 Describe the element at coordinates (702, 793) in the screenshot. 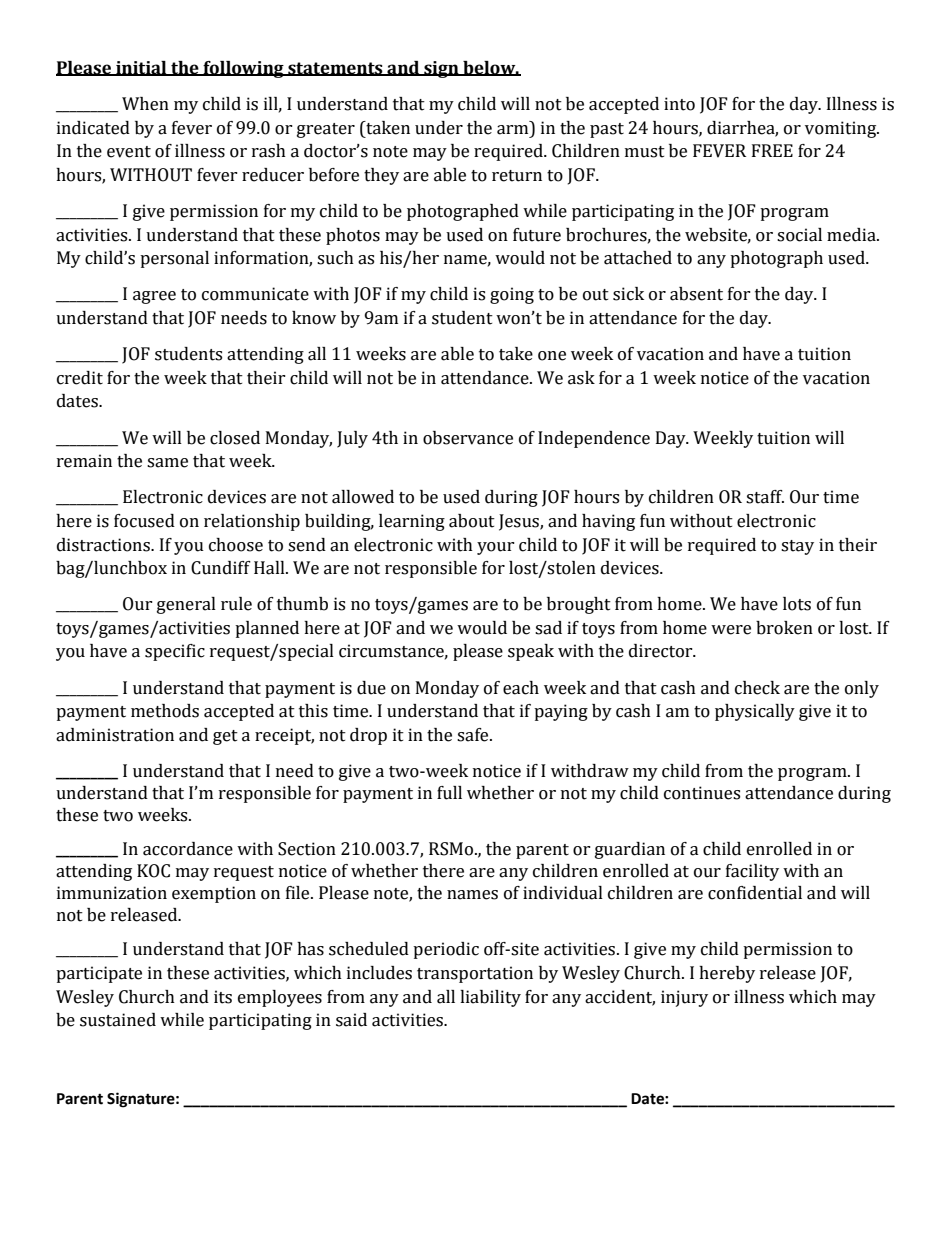

I see `continues` at that location.
